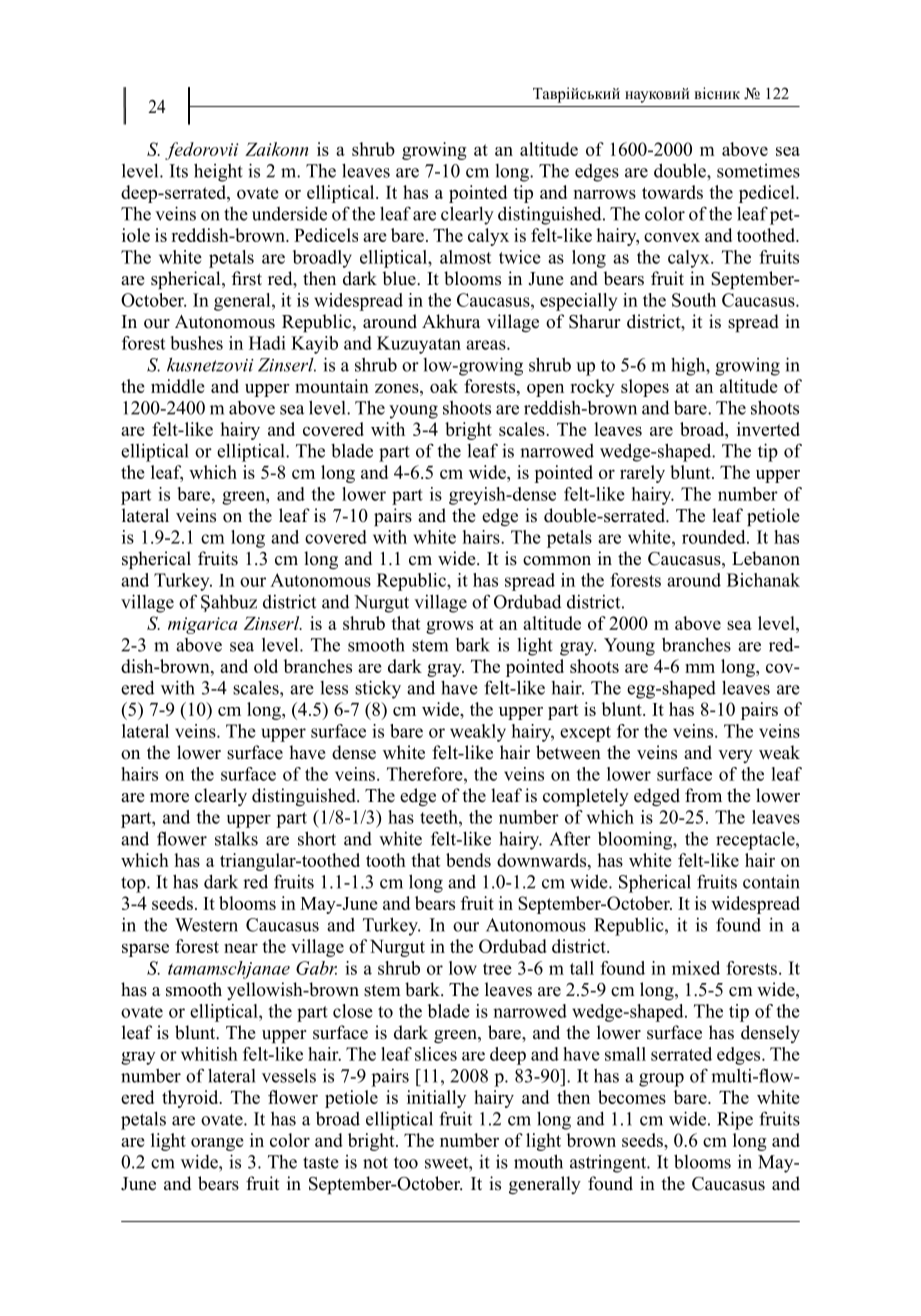 The image size is (921, 1316). What do you see at coordinates (465, 257) in the document?
I see `almost` at bounding box center [465, 257].
